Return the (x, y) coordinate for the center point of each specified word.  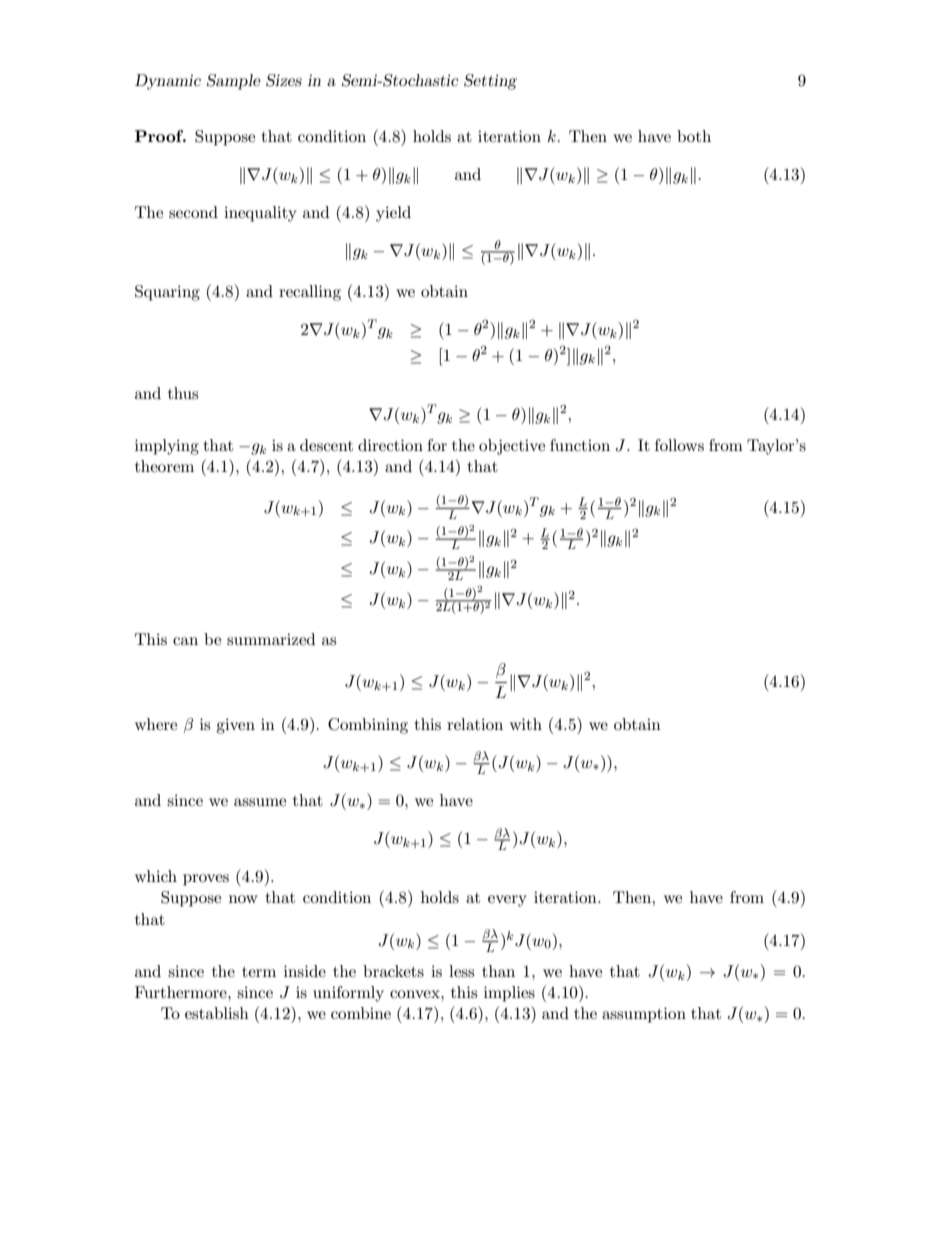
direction (390, 445)
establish (217, 1013)
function (580, 445)
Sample (234, 82)
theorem (164, 466)
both (694, 136)
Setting (490, 82)
